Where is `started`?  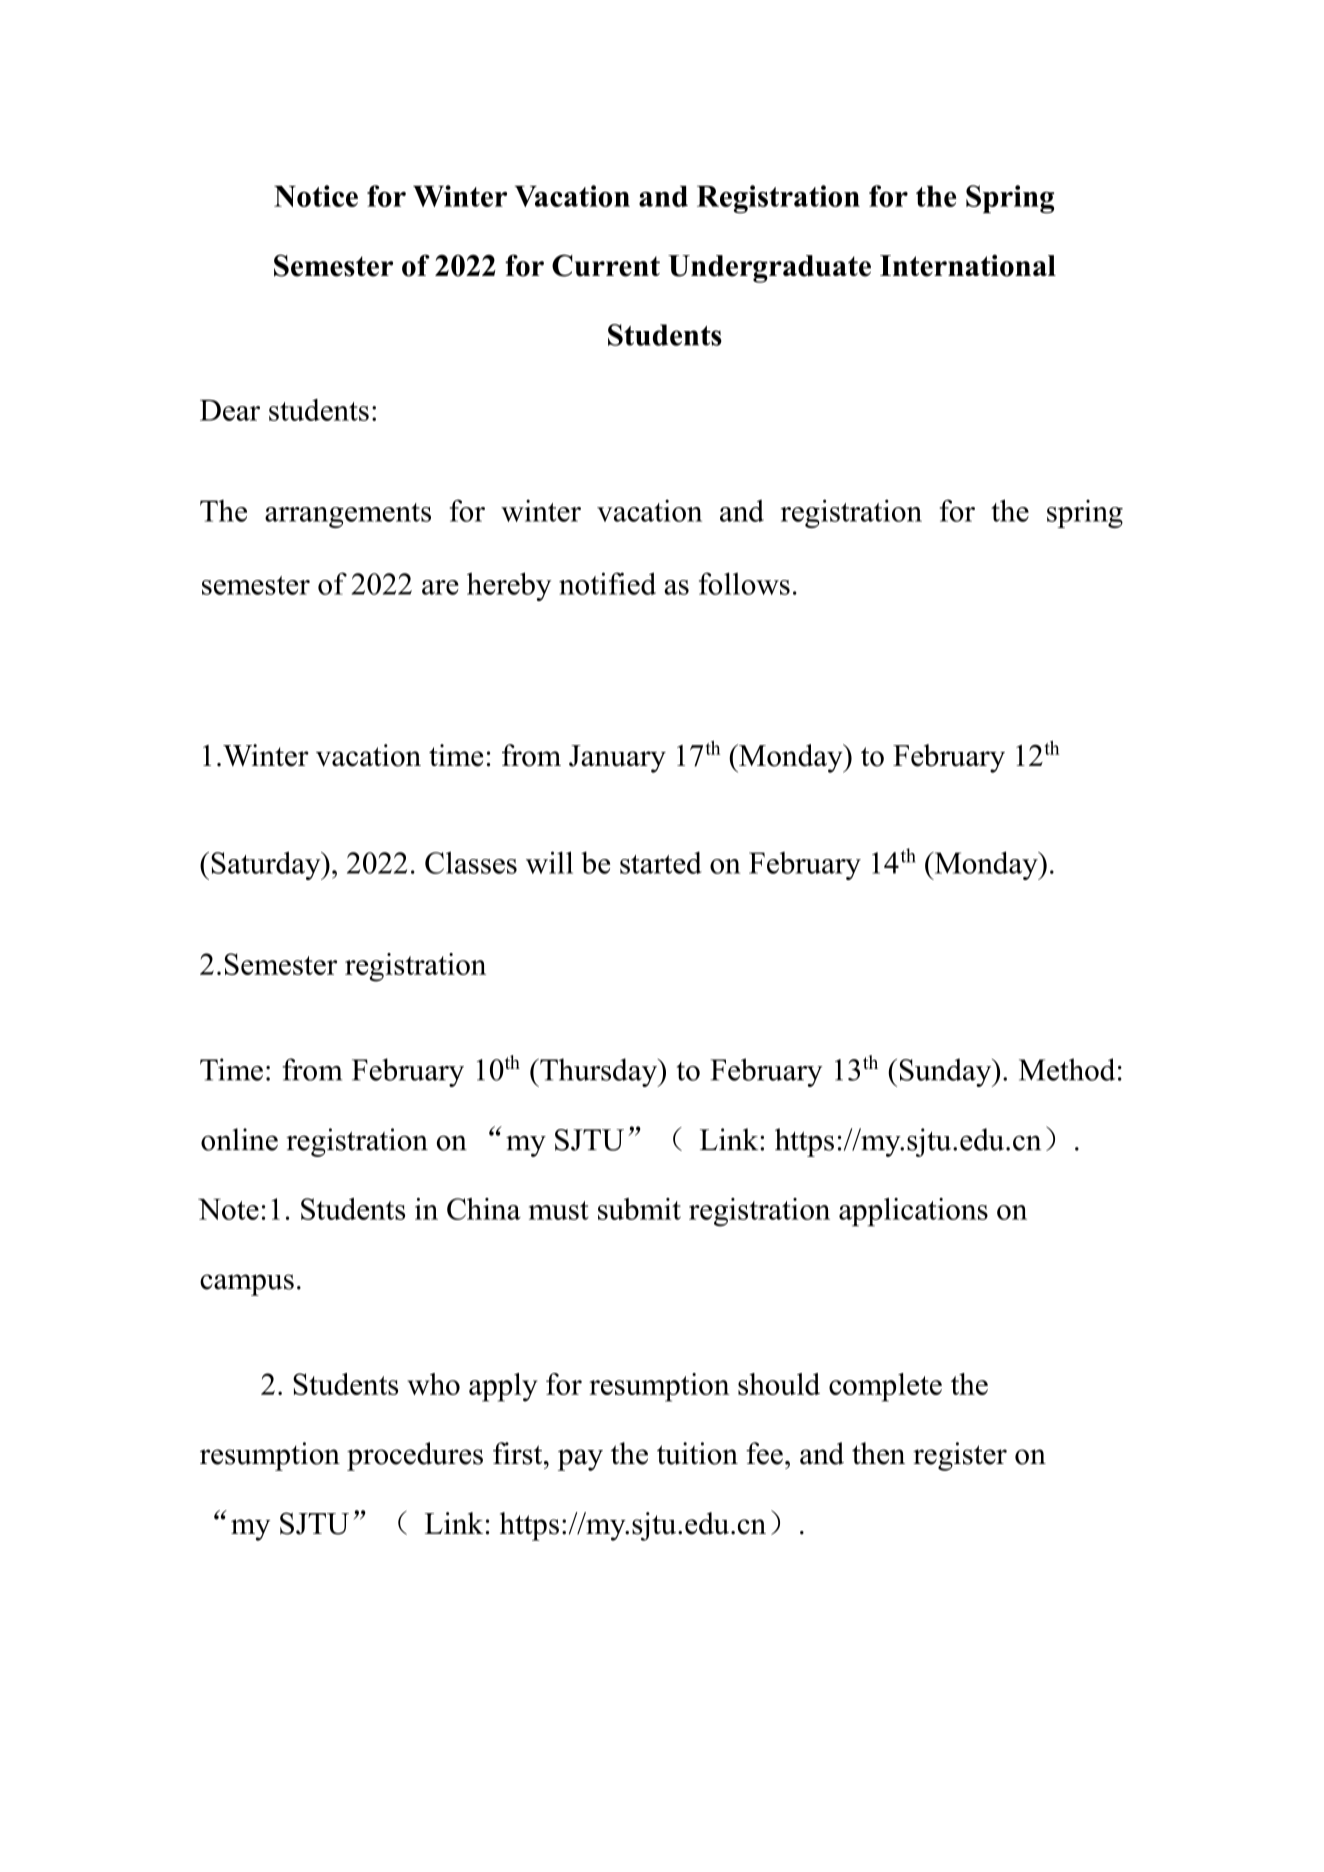
started is located at coordinates (661, 862).
